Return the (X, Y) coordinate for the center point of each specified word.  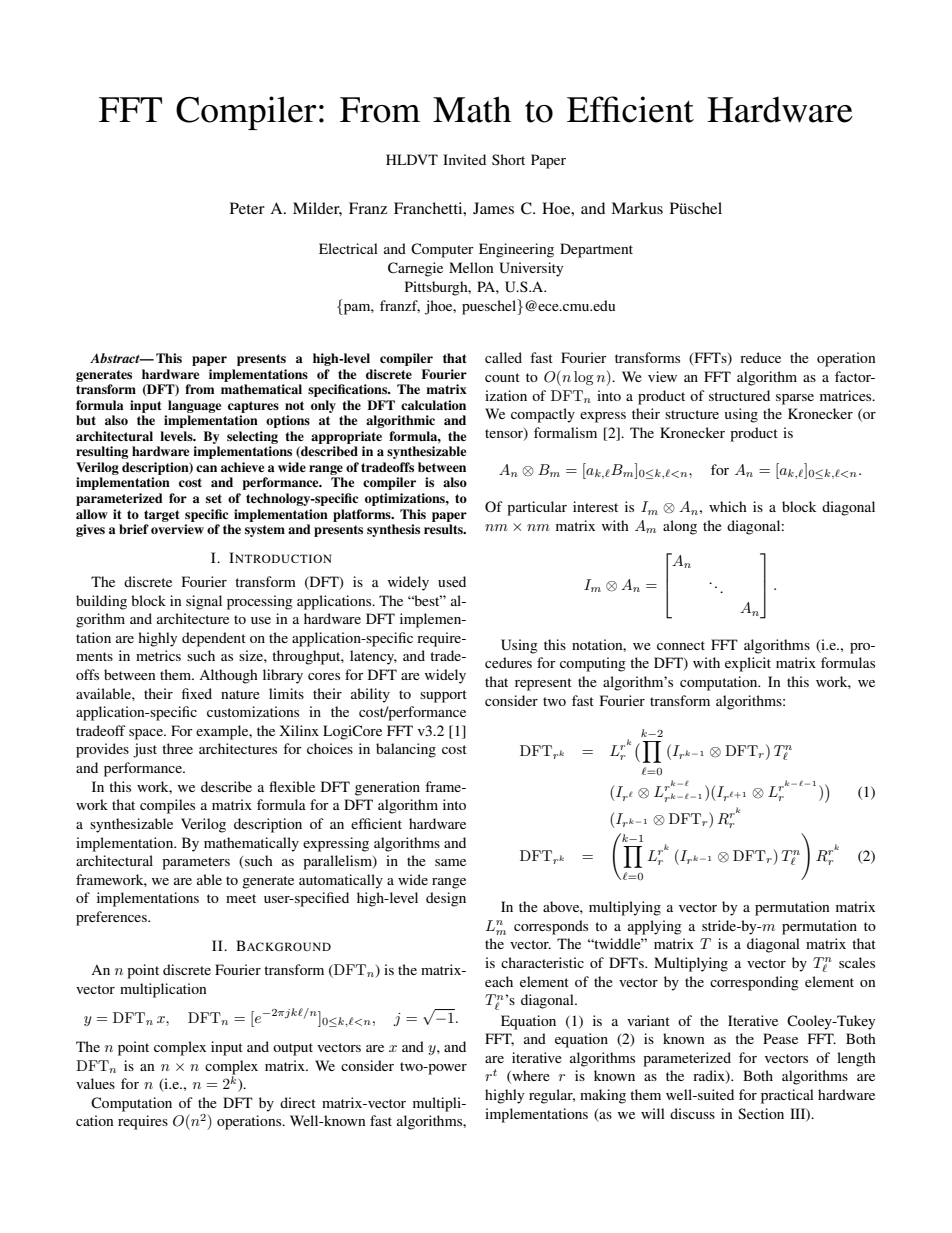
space (147, 734)
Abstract (116, 358)
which (728, 506)
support (443, 696)
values (95, 1083)
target (161, 516)
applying (655, 927)
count (502, 377)
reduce (760, 357)
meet (241, 898)
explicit (748, 664)
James (493, 208)
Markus (637, 208)
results (444, 529)
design (446, 899)
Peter (247, 208)
